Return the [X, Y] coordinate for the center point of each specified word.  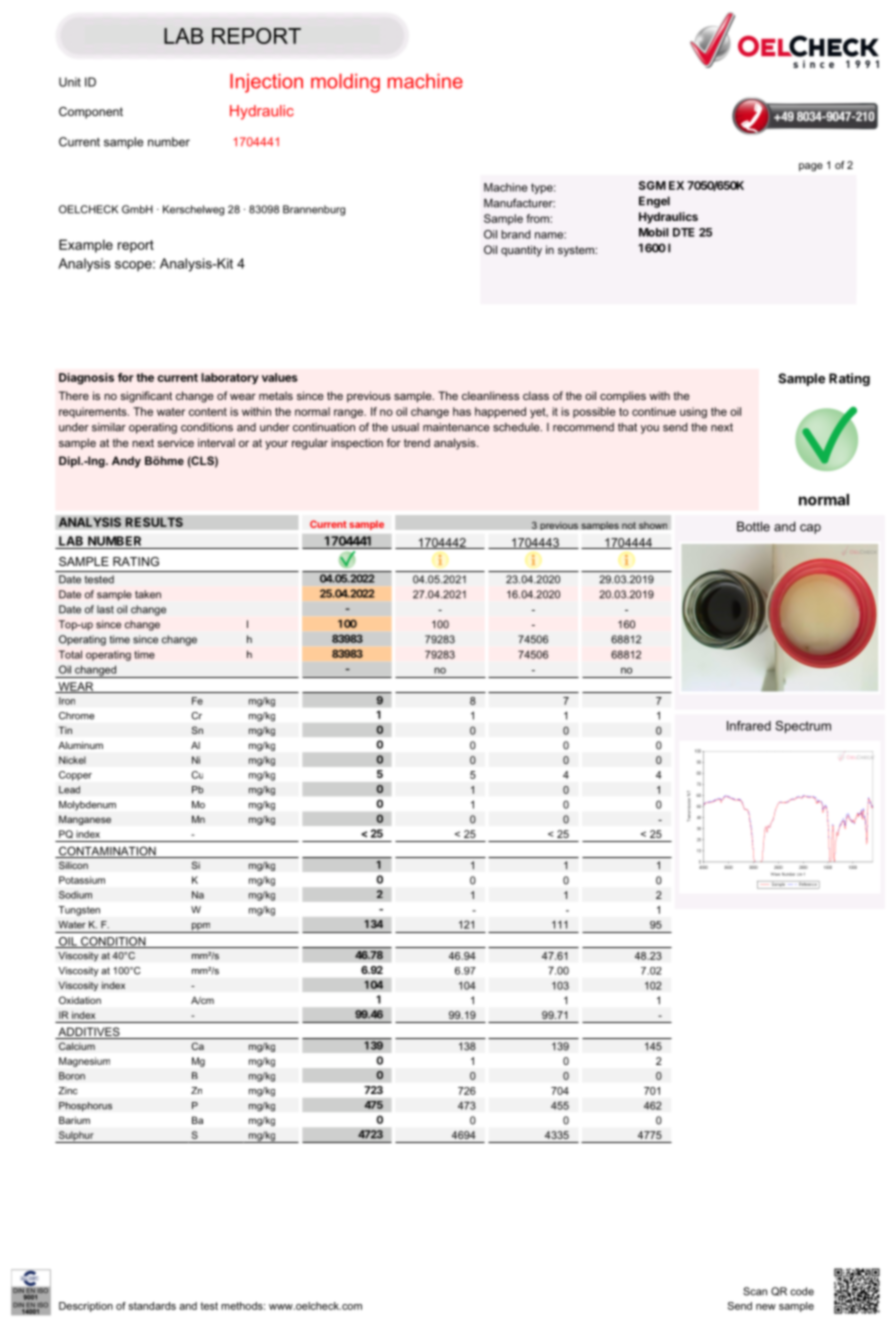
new [766, 1307]
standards [152, 1306]
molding [345, 83]
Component [91, 113]
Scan [755, 1291]
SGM [652, 185]
